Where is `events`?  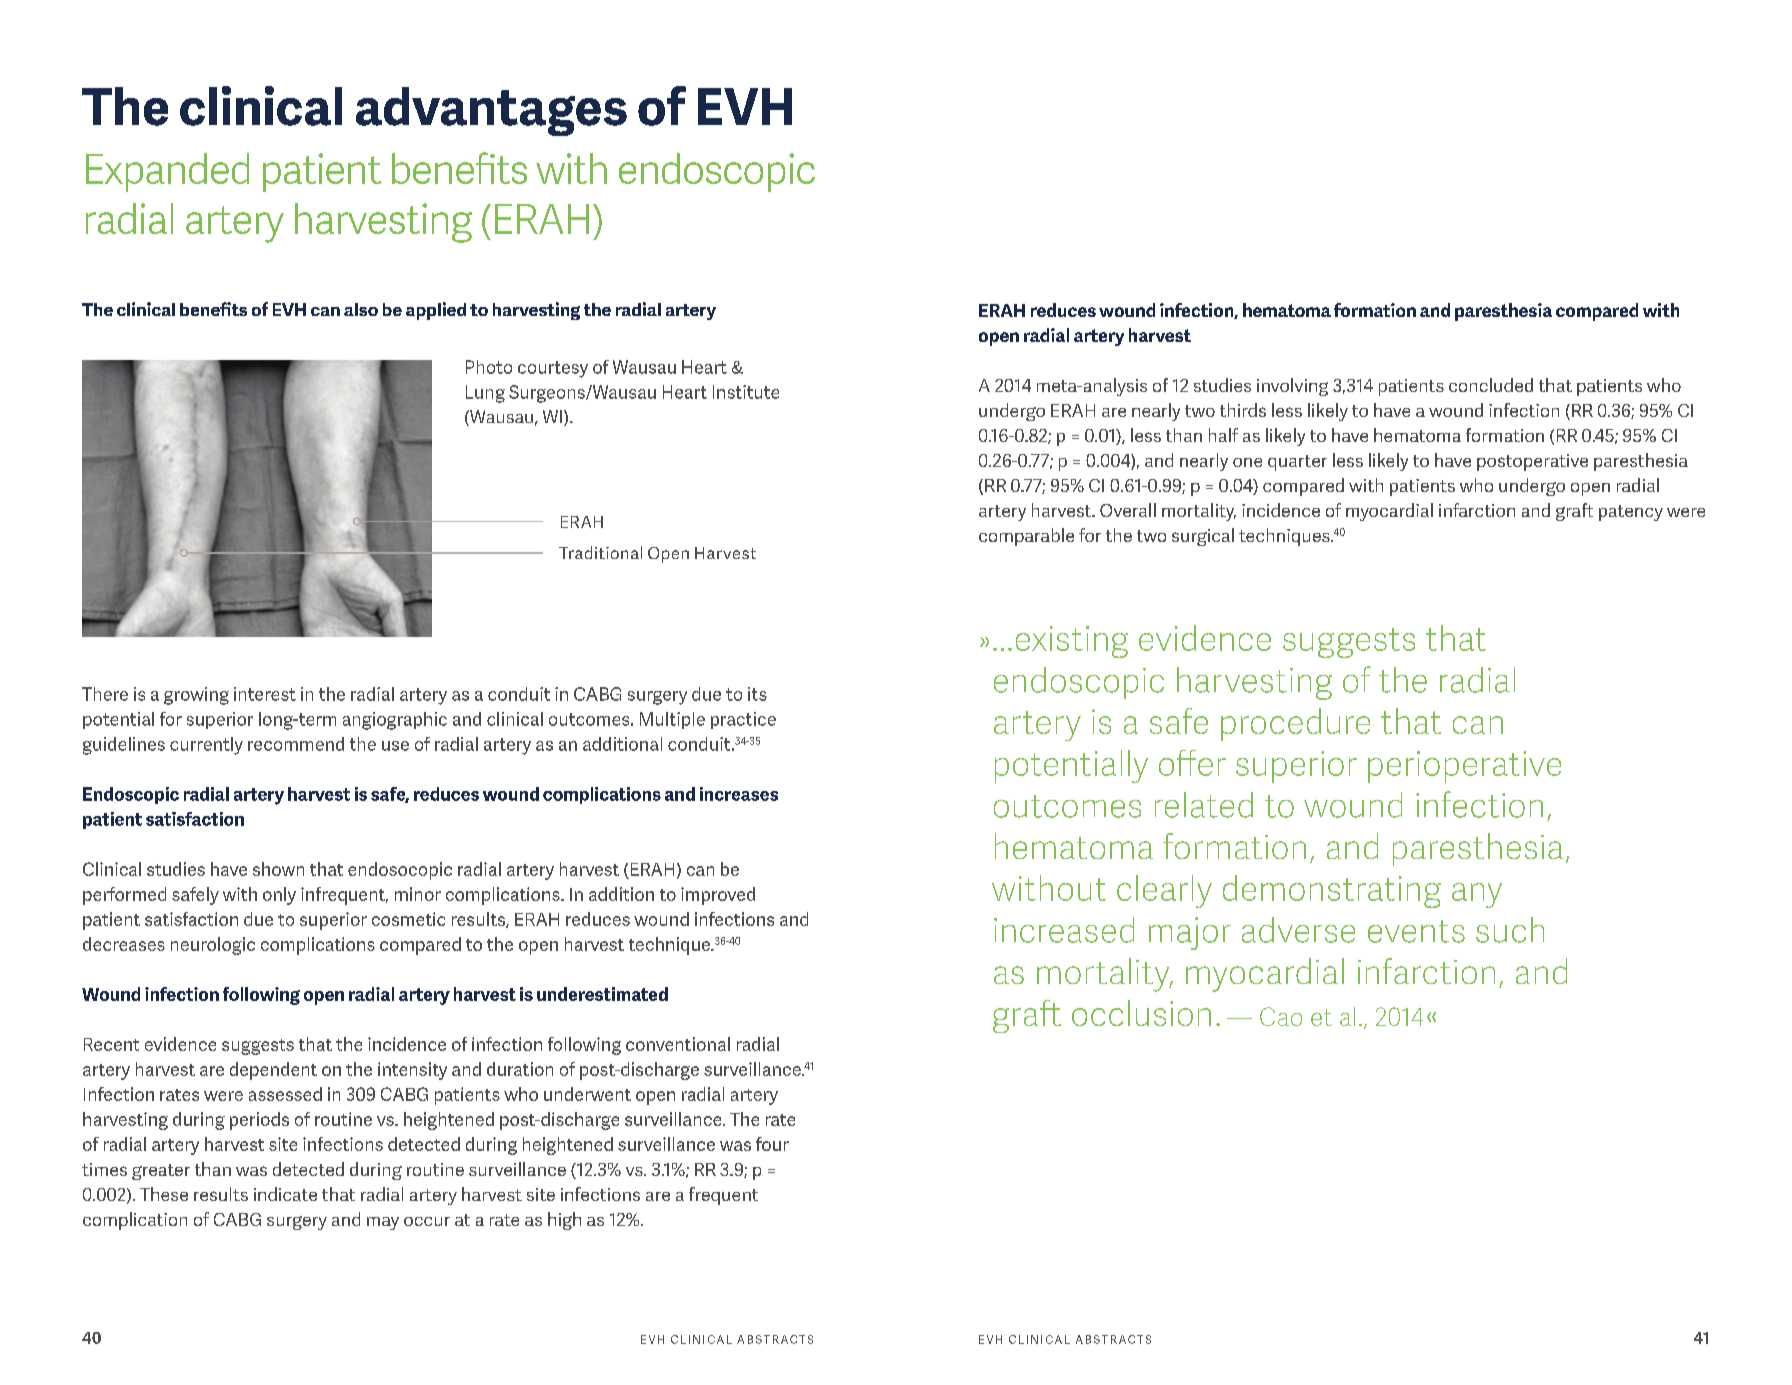 events is located at coordinates (1416, 931).
